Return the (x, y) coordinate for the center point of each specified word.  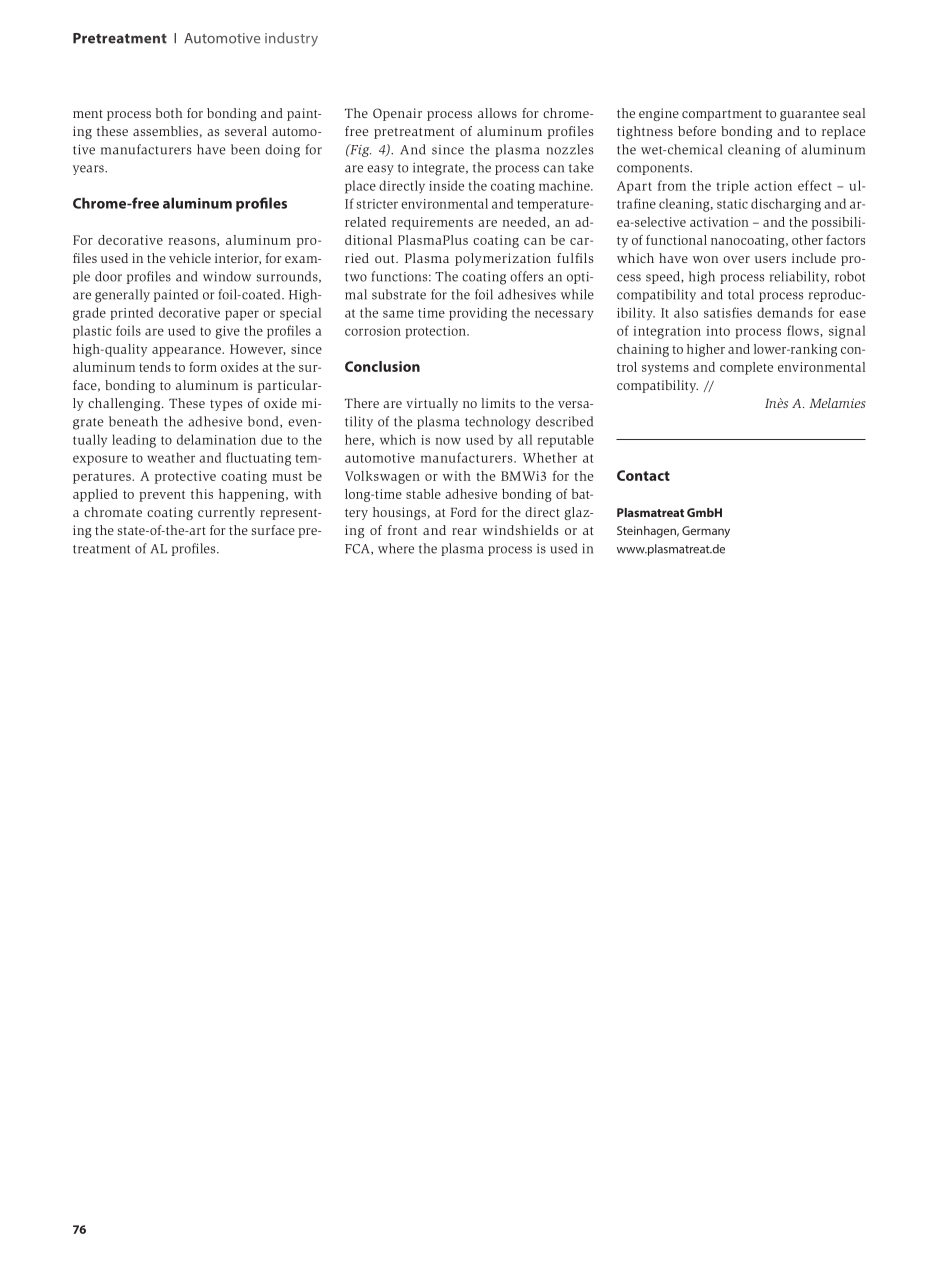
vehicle (190, 258)
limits (498, 403)
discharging (786, 205)
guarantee (809, 115)
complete (746, 368)
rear (464, 531)
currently (226, 513)
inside (446, 185)
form (203, 367)
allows (497, 113)
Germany (706, 532)
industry (291, 39)
